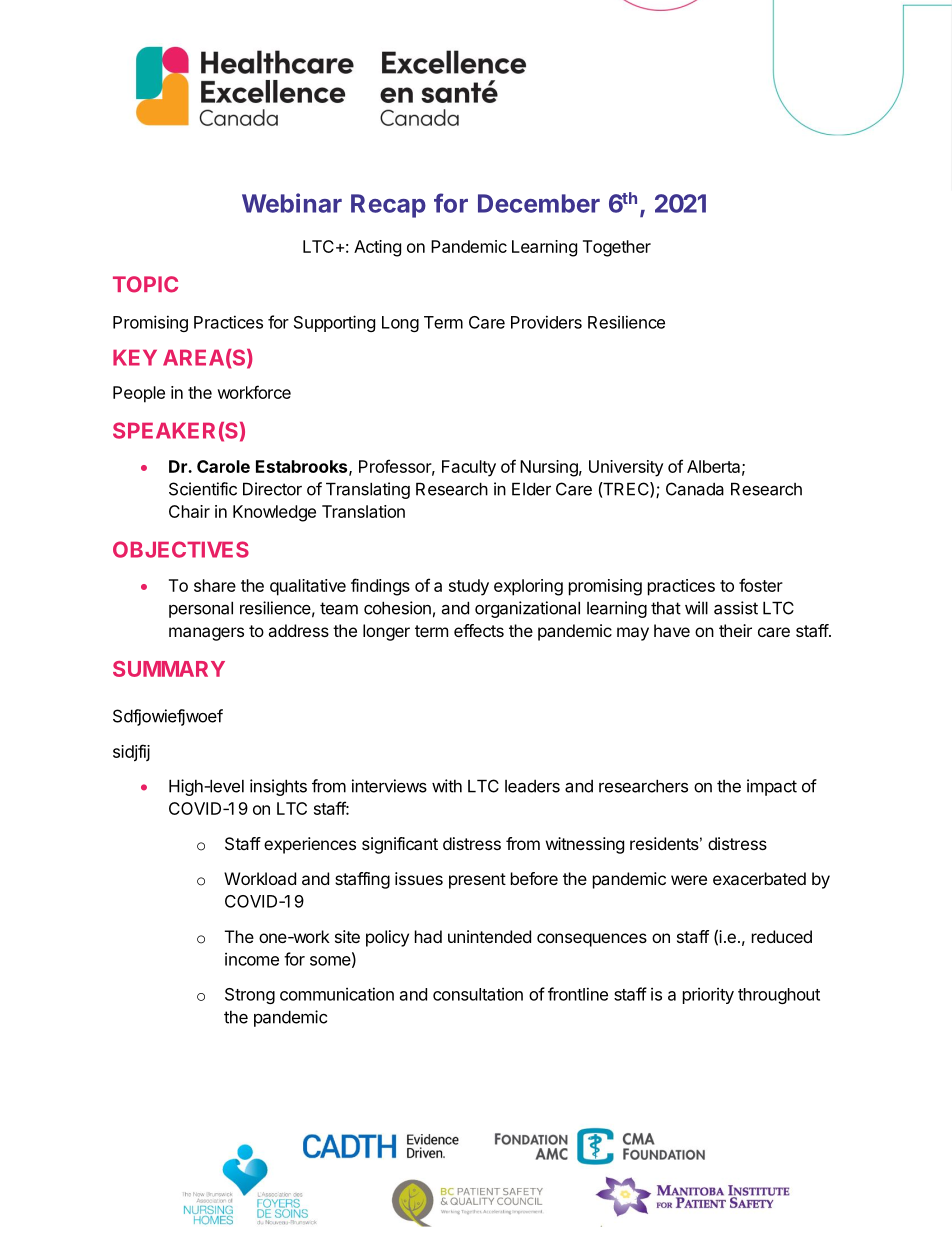  Describe the element at coordinates (201, 609) in the screenshot. I see `personal` at that location.
